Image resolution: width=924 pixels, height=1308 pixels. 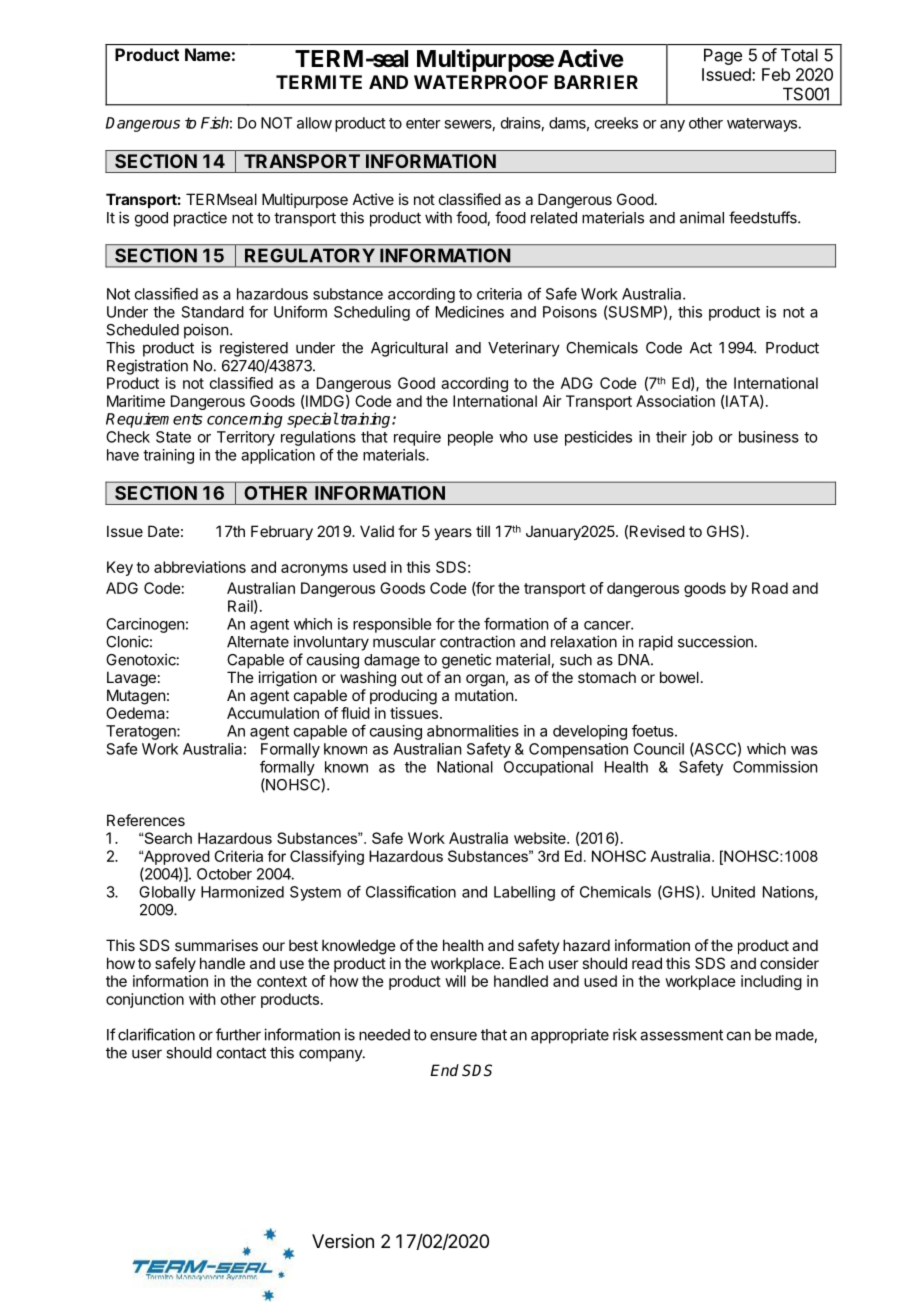 I want to click on Association, so click(x=675, y=401).
